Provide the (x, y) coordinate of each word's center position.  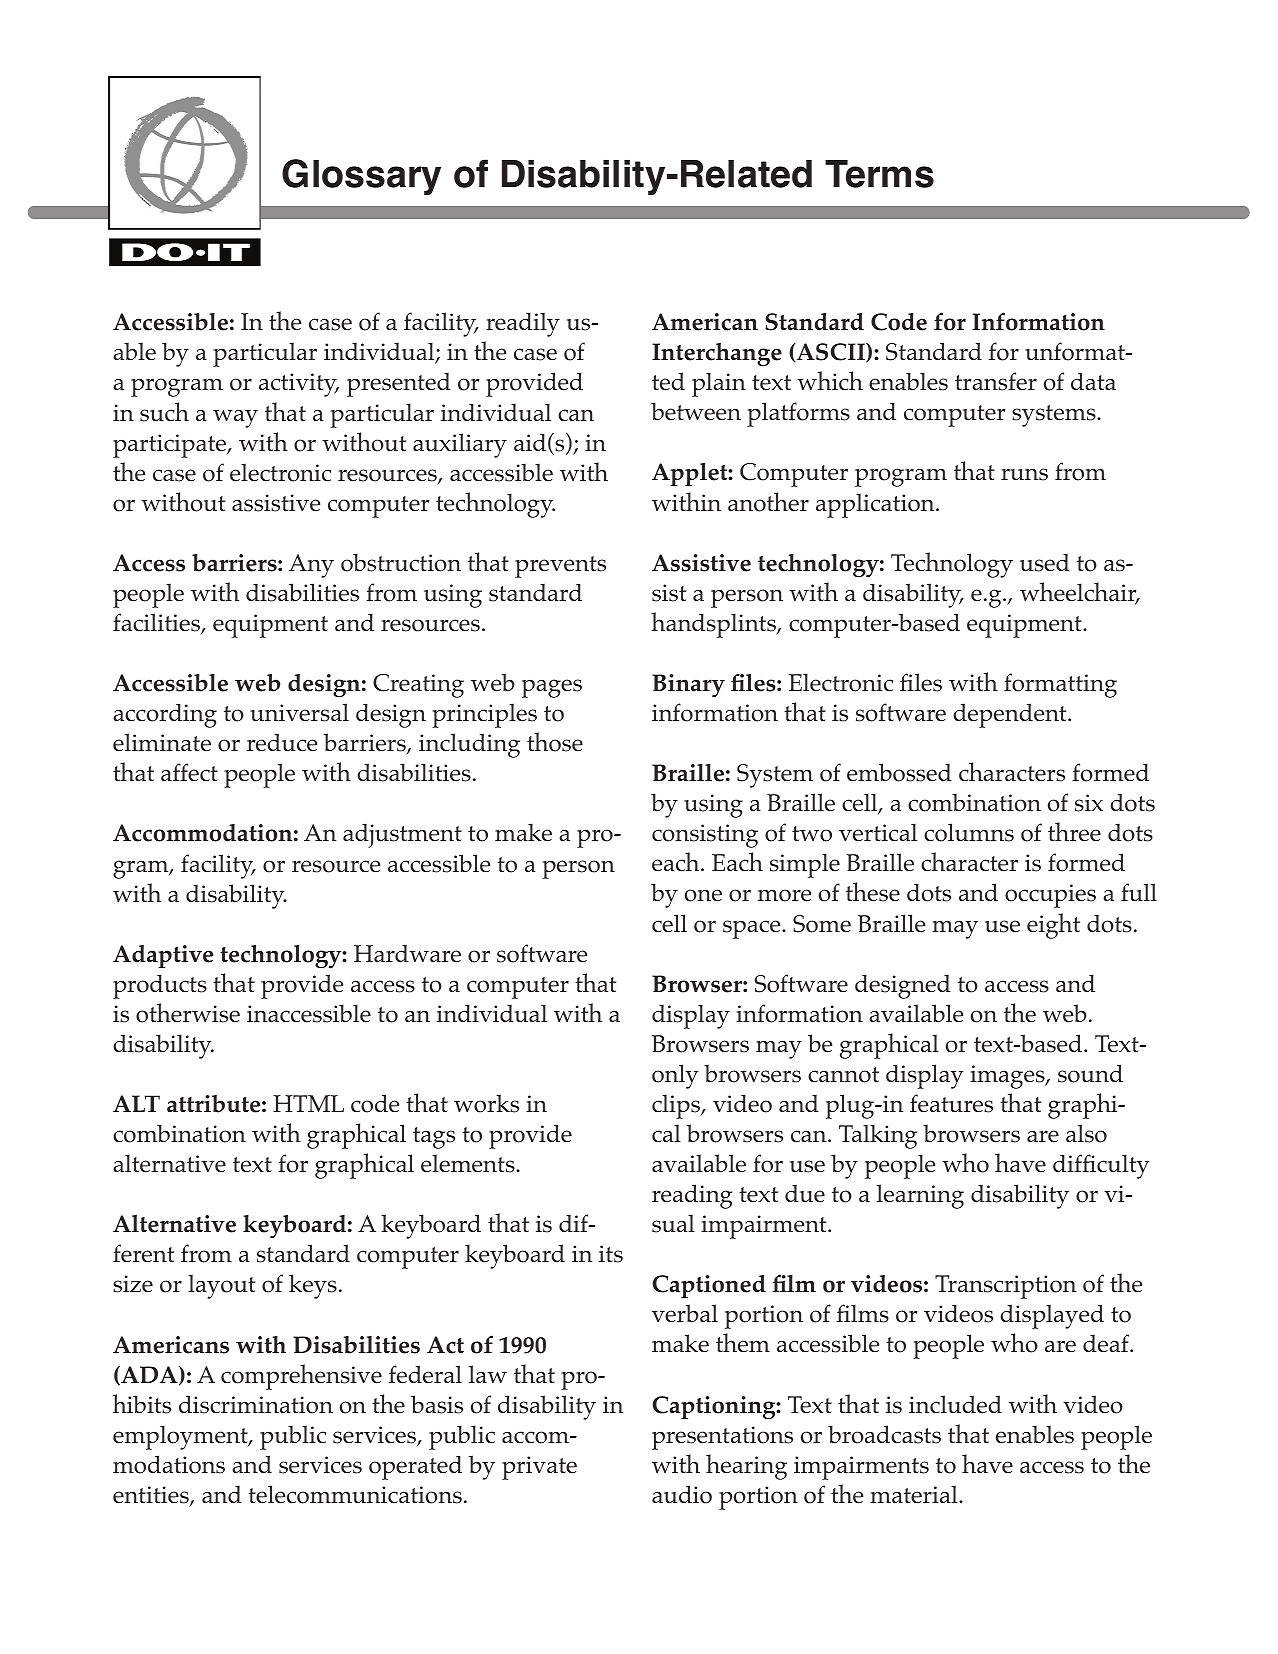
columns (969, 832)
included (955, 1404)
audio (682, 1494)
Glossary (361, 177)
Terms (879, 174)
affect (189, 772)
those (555, 742)
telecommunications (355, 1494)
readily (523, 324)
